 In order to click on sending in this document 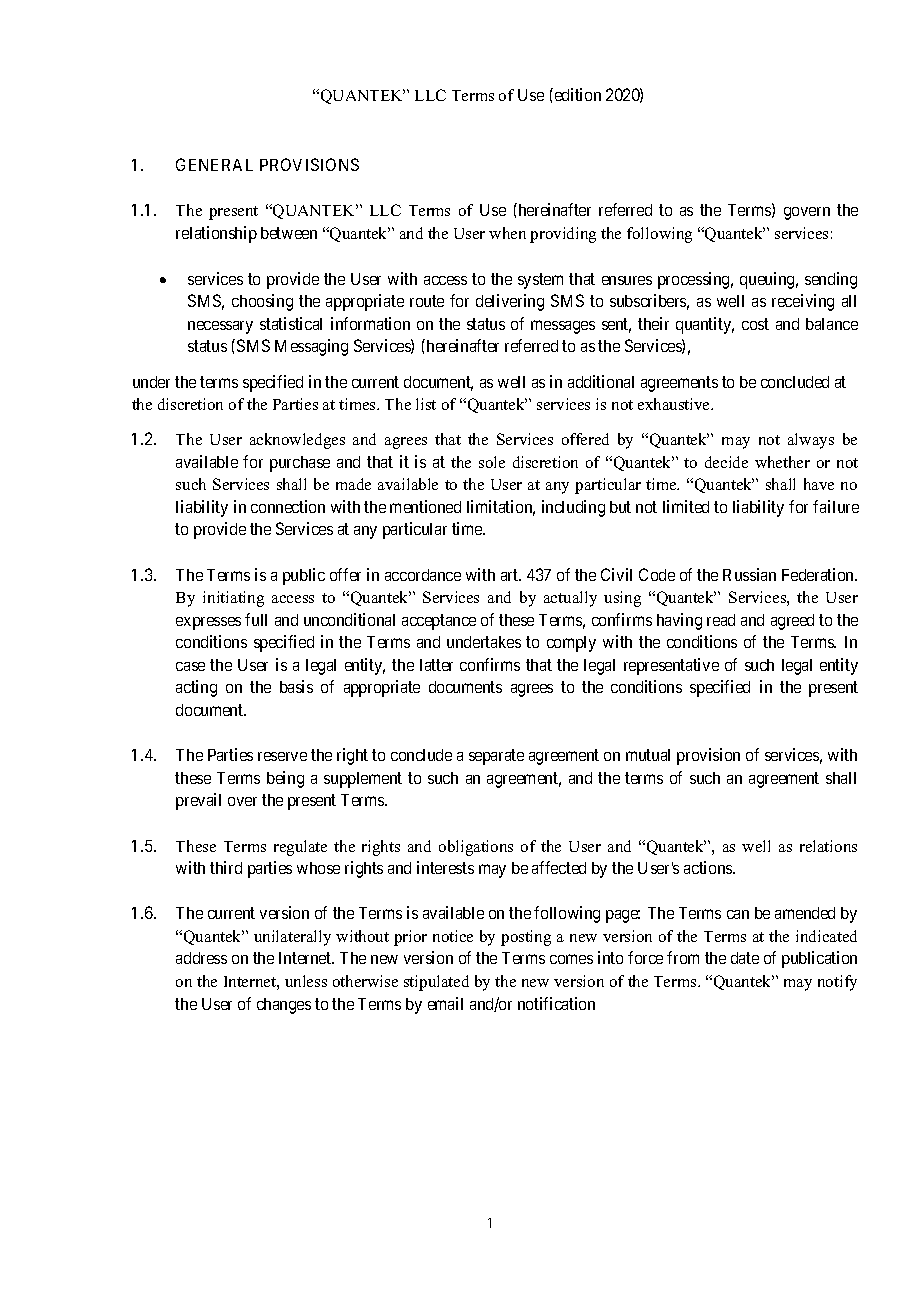, I will do `click(831, 280)`.
